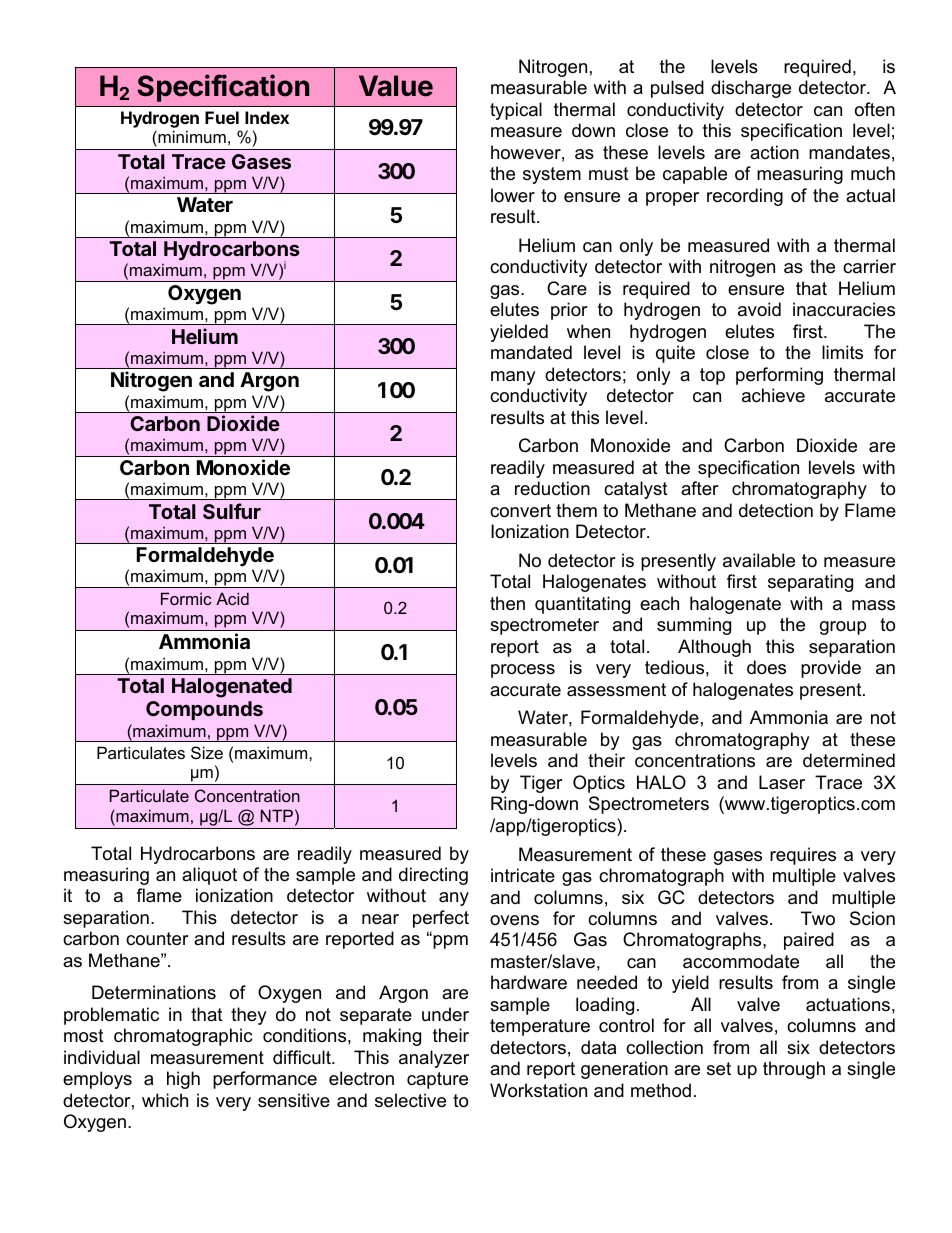 This screenshot has height=1233, width=952. I want to click on Compounds, so click(204, 710).
